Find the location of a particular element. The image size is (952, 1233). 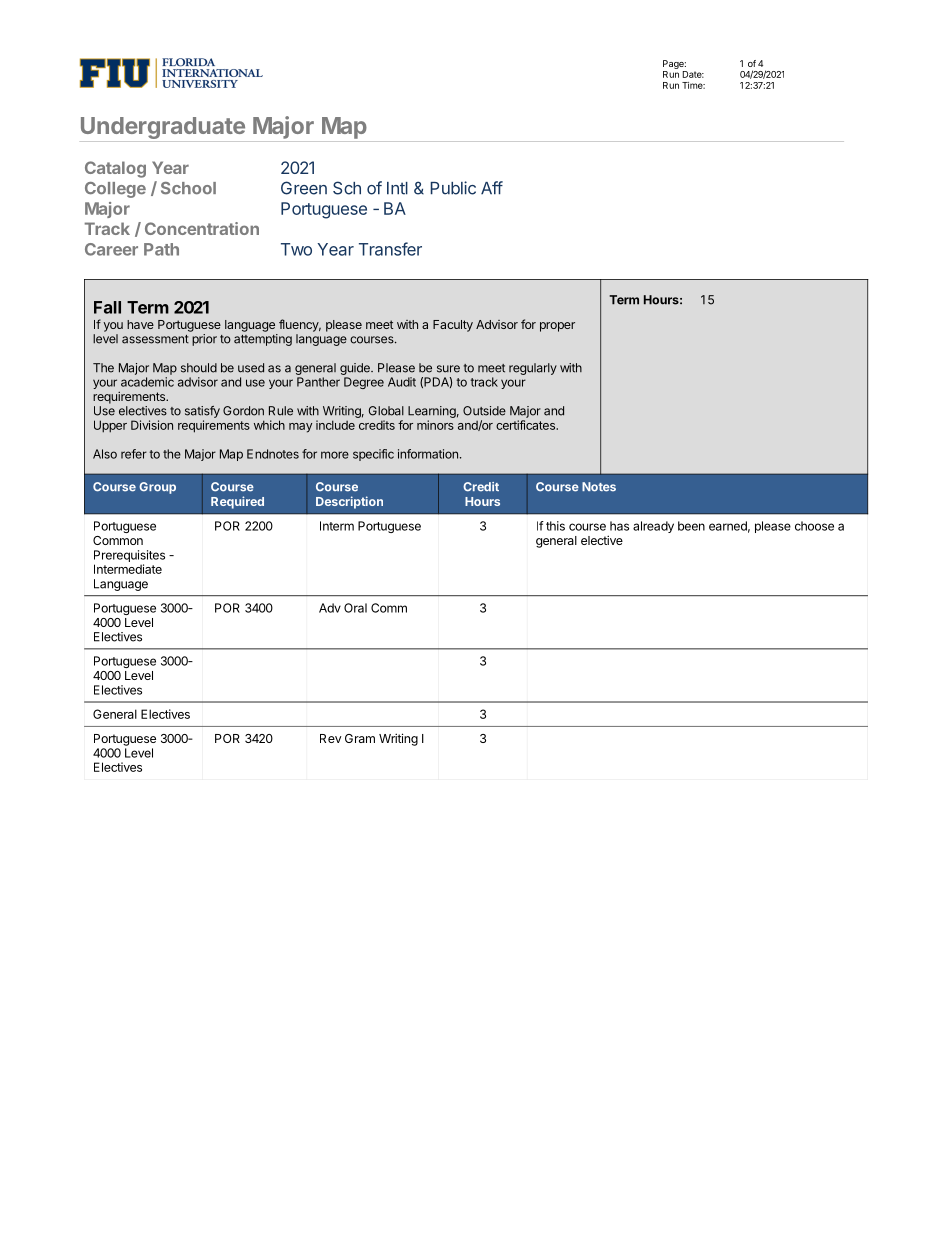

Prerequisites is located at coordinates (129, 556).
